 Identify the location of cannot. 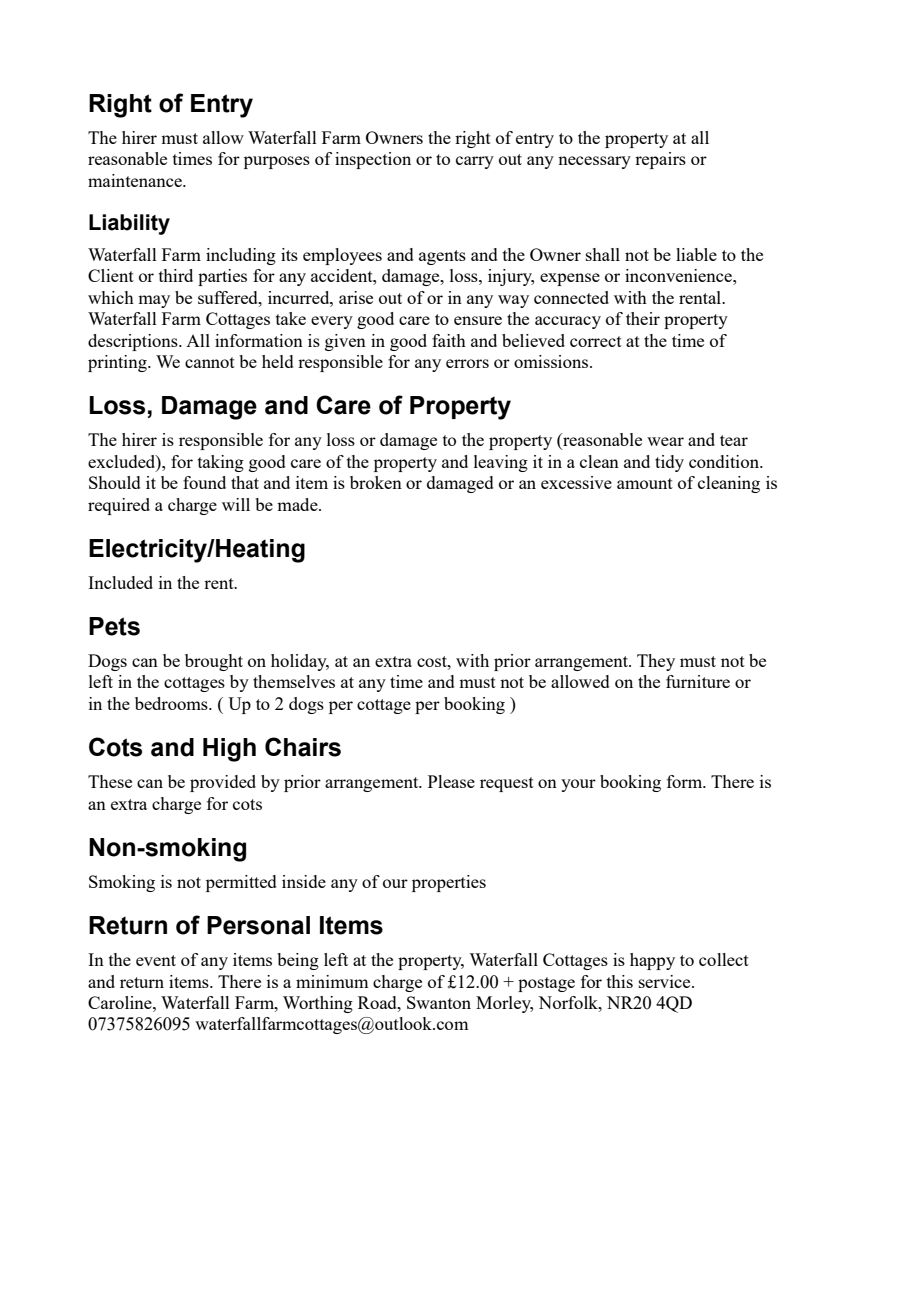
(210, 362).
